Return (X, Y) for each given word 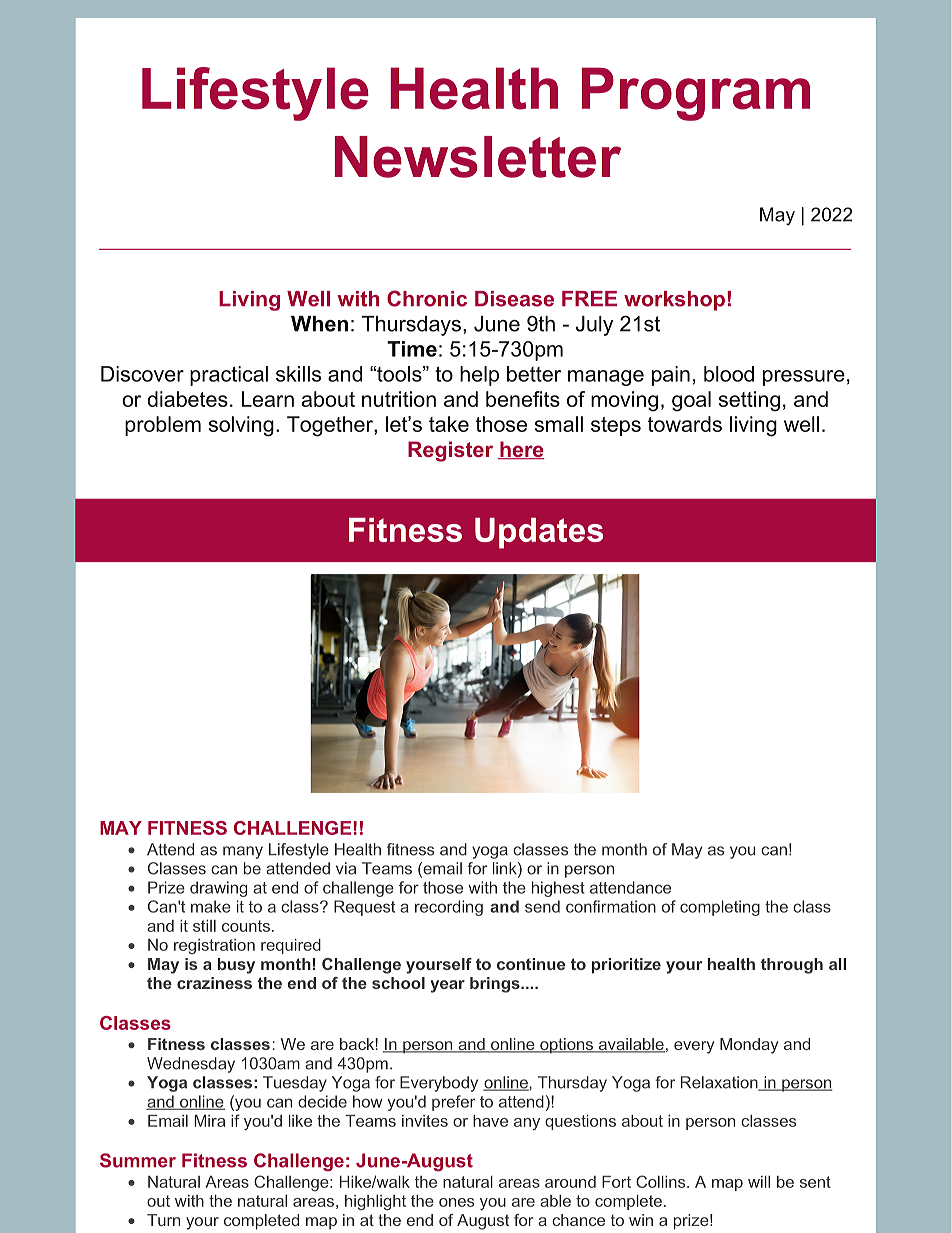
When (319, 324)
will (759, 1182)
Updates (539, 533)
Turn (163, 1220)
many (243, 852)
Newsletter (478, 157)
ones (456, 1202)
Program (696, 94)
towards (685, 424)
